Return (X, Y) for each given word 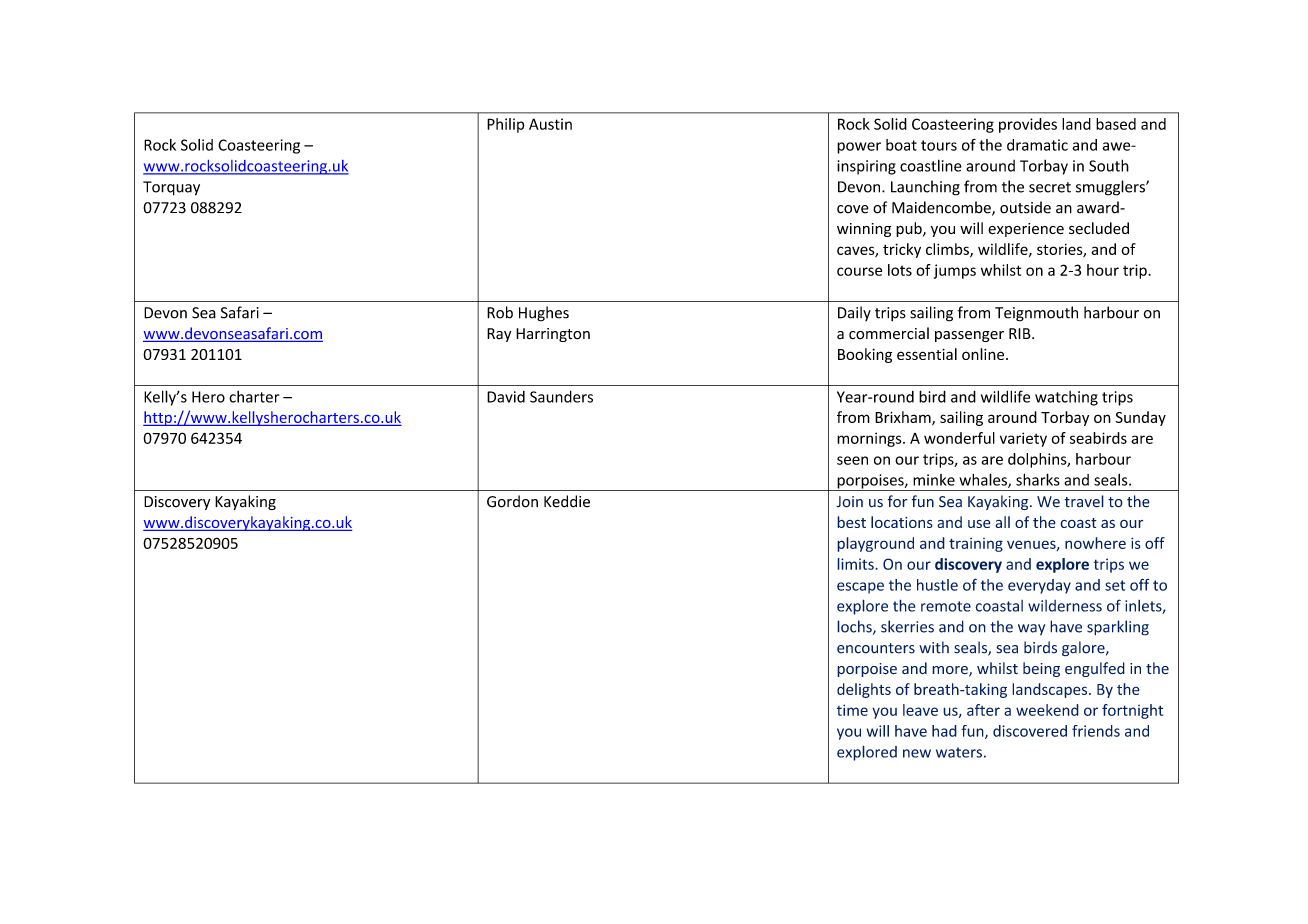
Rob (500, 312)
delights (864, 690)
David (506, 397)
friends (1096, 731)
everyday (1039, 586)
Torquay (171, 188)
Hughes (544, 314)
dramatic (1037, 145)
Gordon (512, 501)
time (852, 710)
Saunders (561, 396)
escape (860, 588)
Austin (550, 124)
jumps (955, 271)
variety (1023, 439)
